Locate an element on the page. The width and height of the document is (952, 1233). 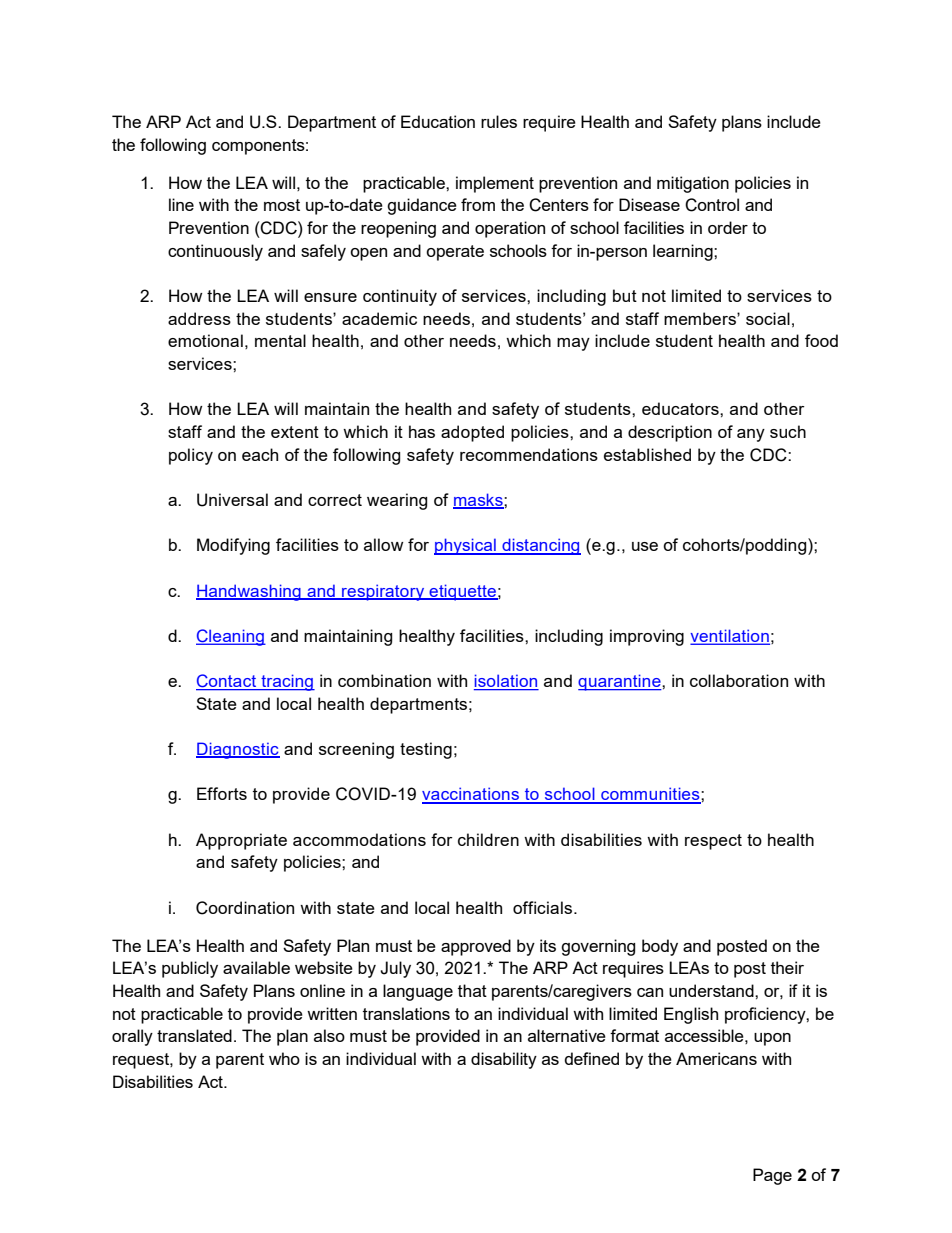
vaccinations is located at coordinates (471, 795).
